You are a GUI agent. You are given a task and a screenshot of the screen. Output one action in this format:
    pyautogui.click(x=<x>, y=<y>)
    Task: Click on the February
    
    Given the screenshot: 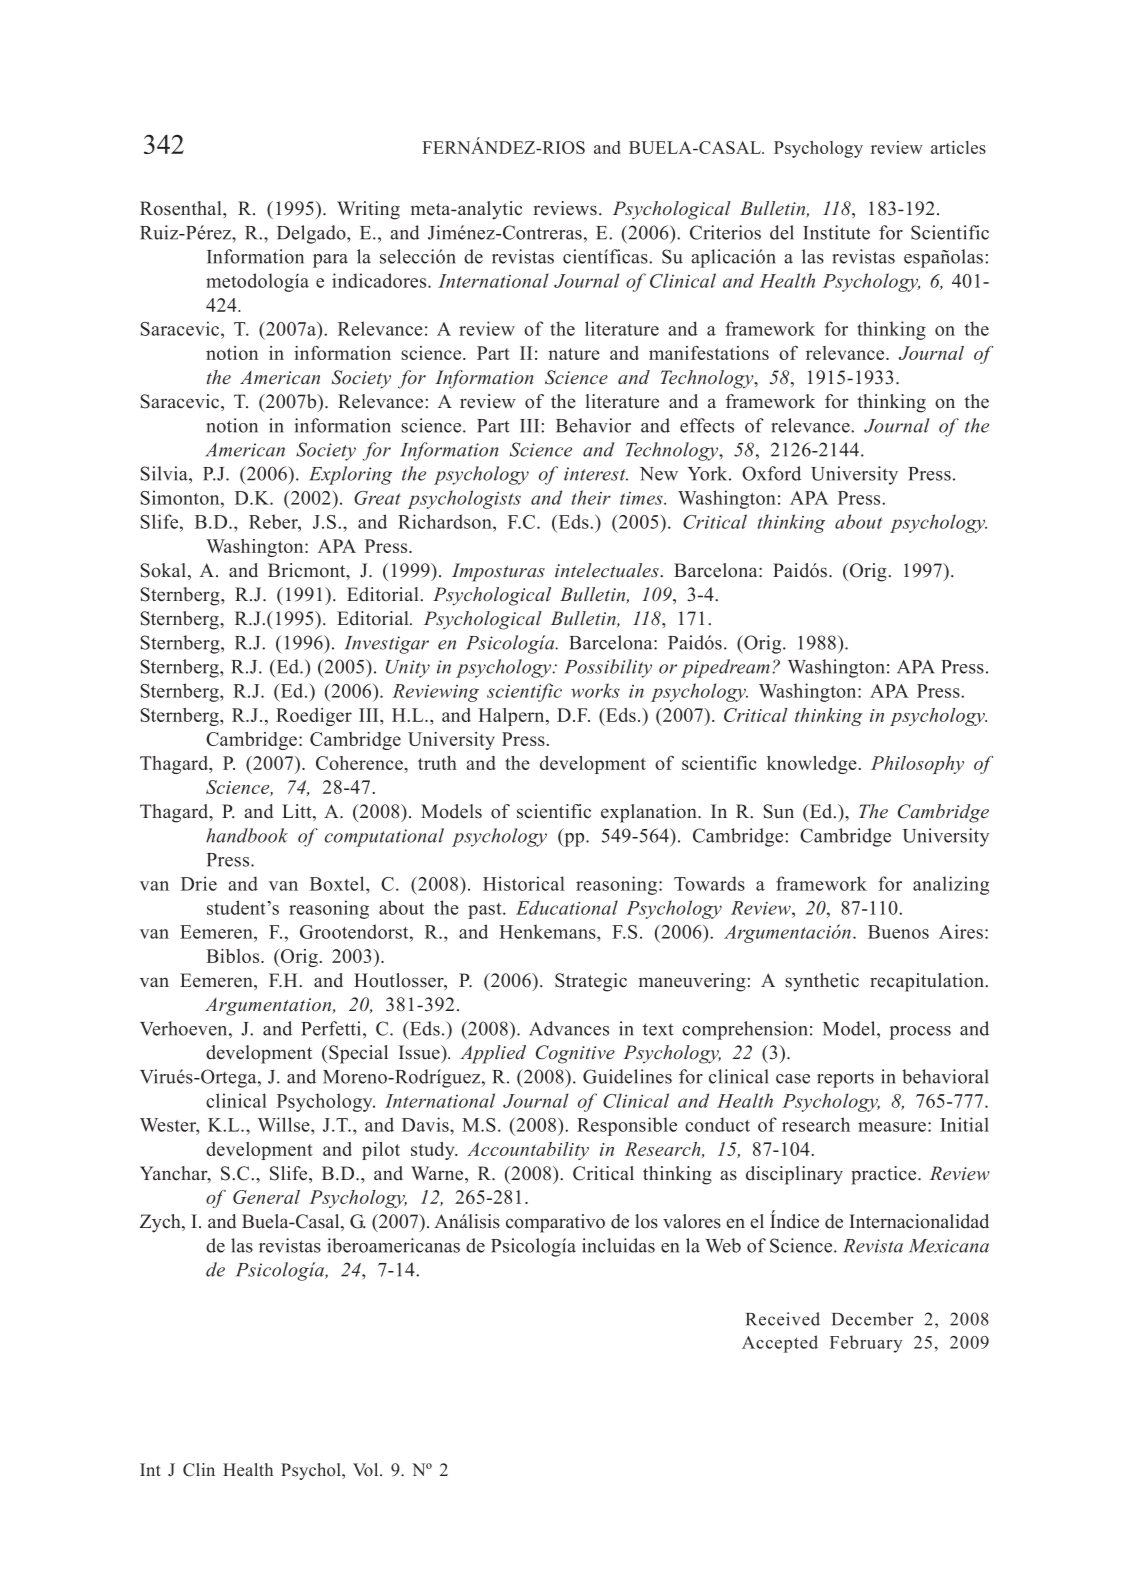 What is the action you would take?
    pyautogui.click(x=866, y=1344)
